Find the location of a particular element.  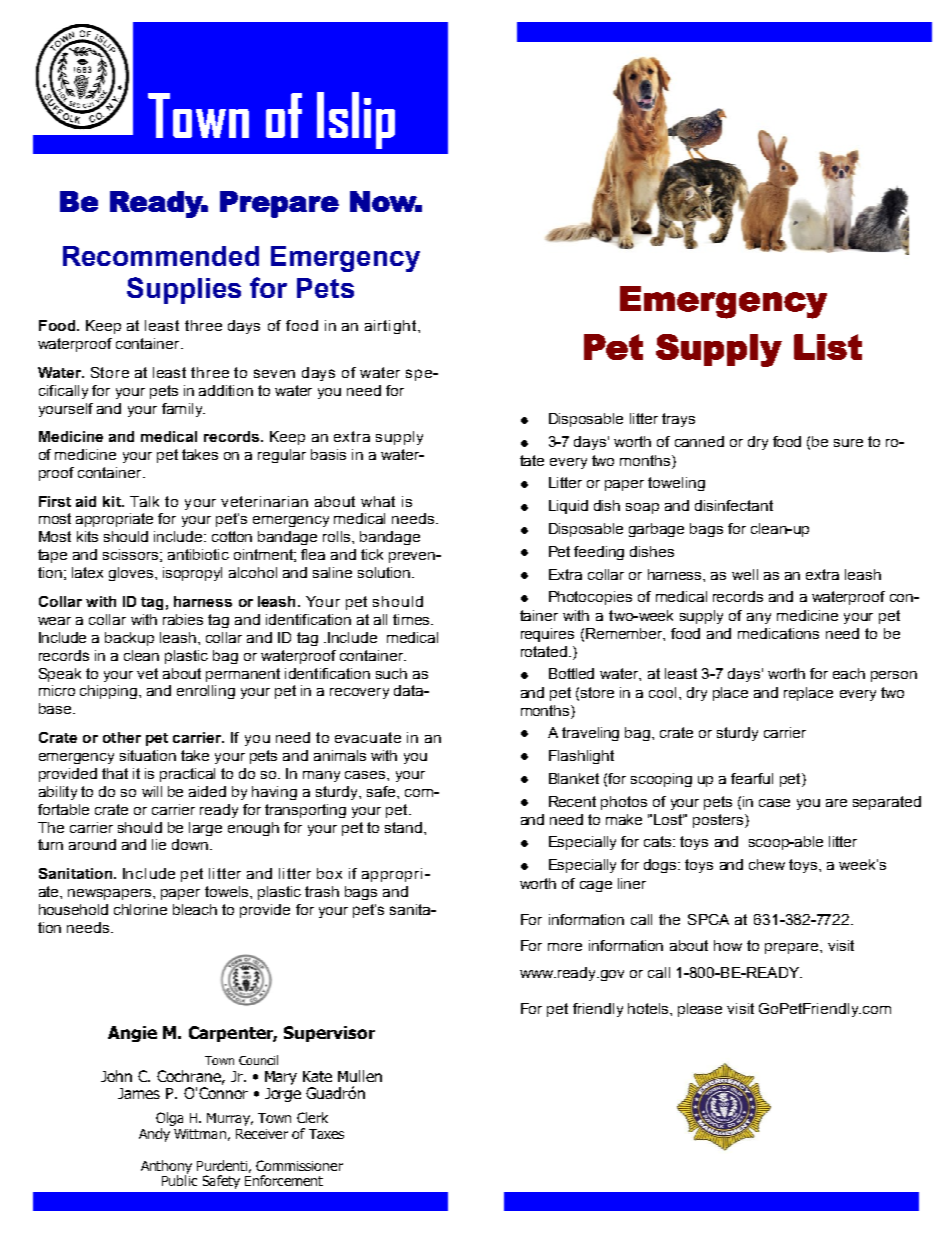

well is located at coordinates (745, 574).
